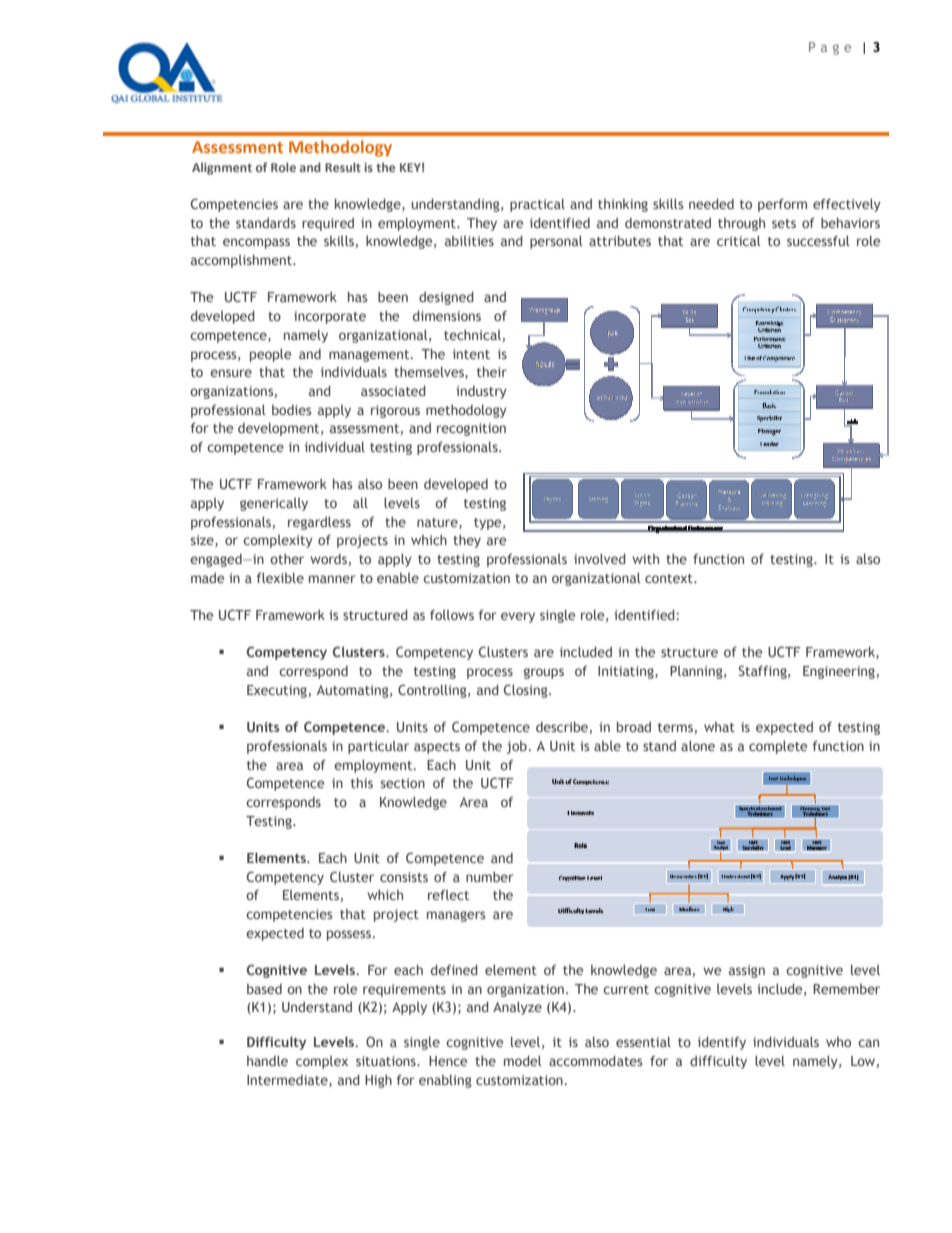  Describe the element at coordinates (537, 205) in the document. I see `practical` at that location.
